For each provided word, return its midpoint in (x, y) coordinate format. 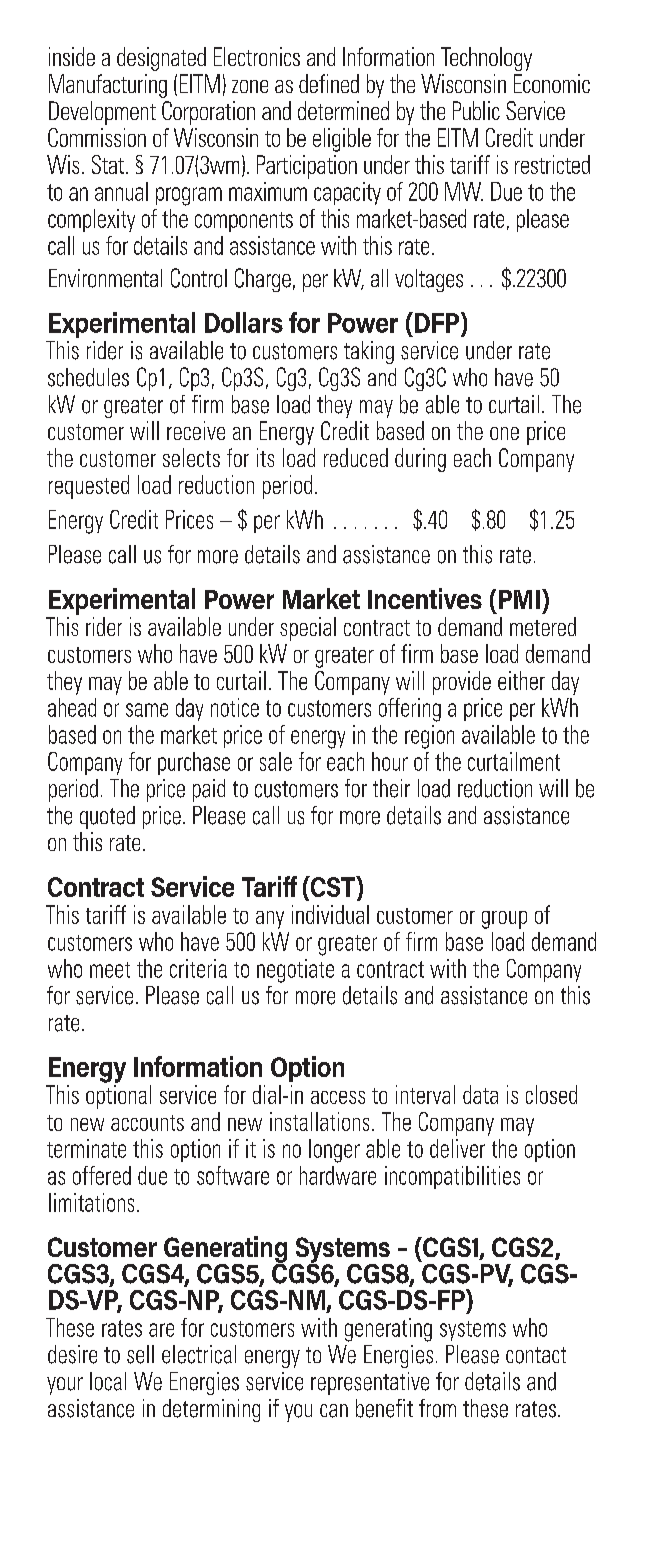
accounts (147, 1123)
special (308, 629)
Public (476, 110)
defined (329, 83)
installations (319, 1121)
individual (330, 914)
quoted (107, 817)
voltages (429, 280)
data (480, 1094)
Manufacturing (108, 86)
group (504, 920)
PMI (519, 599)
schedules (88, 377)
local (108, 1381)
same (147, 710)
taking (369, 352)
